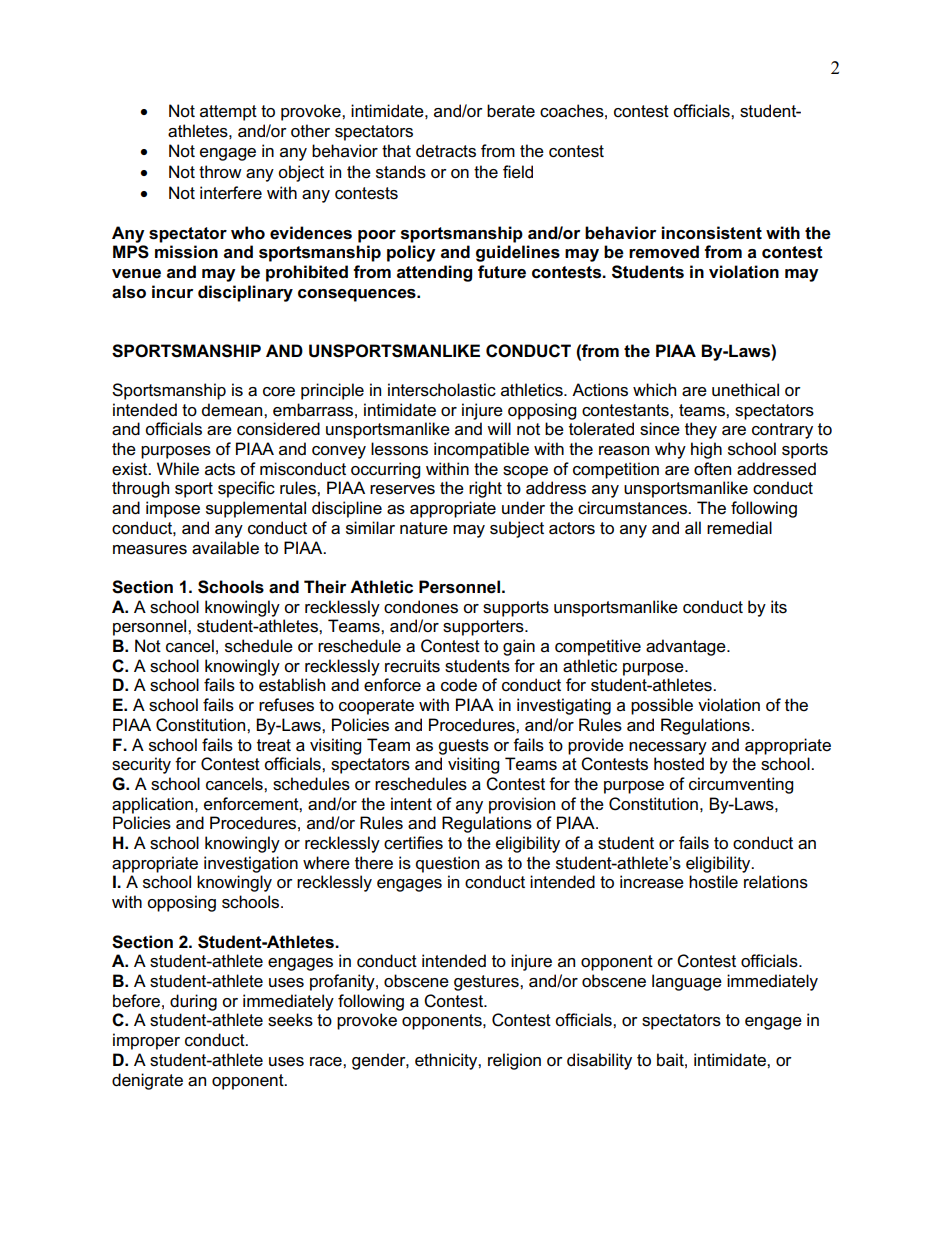  I want to click on improper, so click(146, 1041).
